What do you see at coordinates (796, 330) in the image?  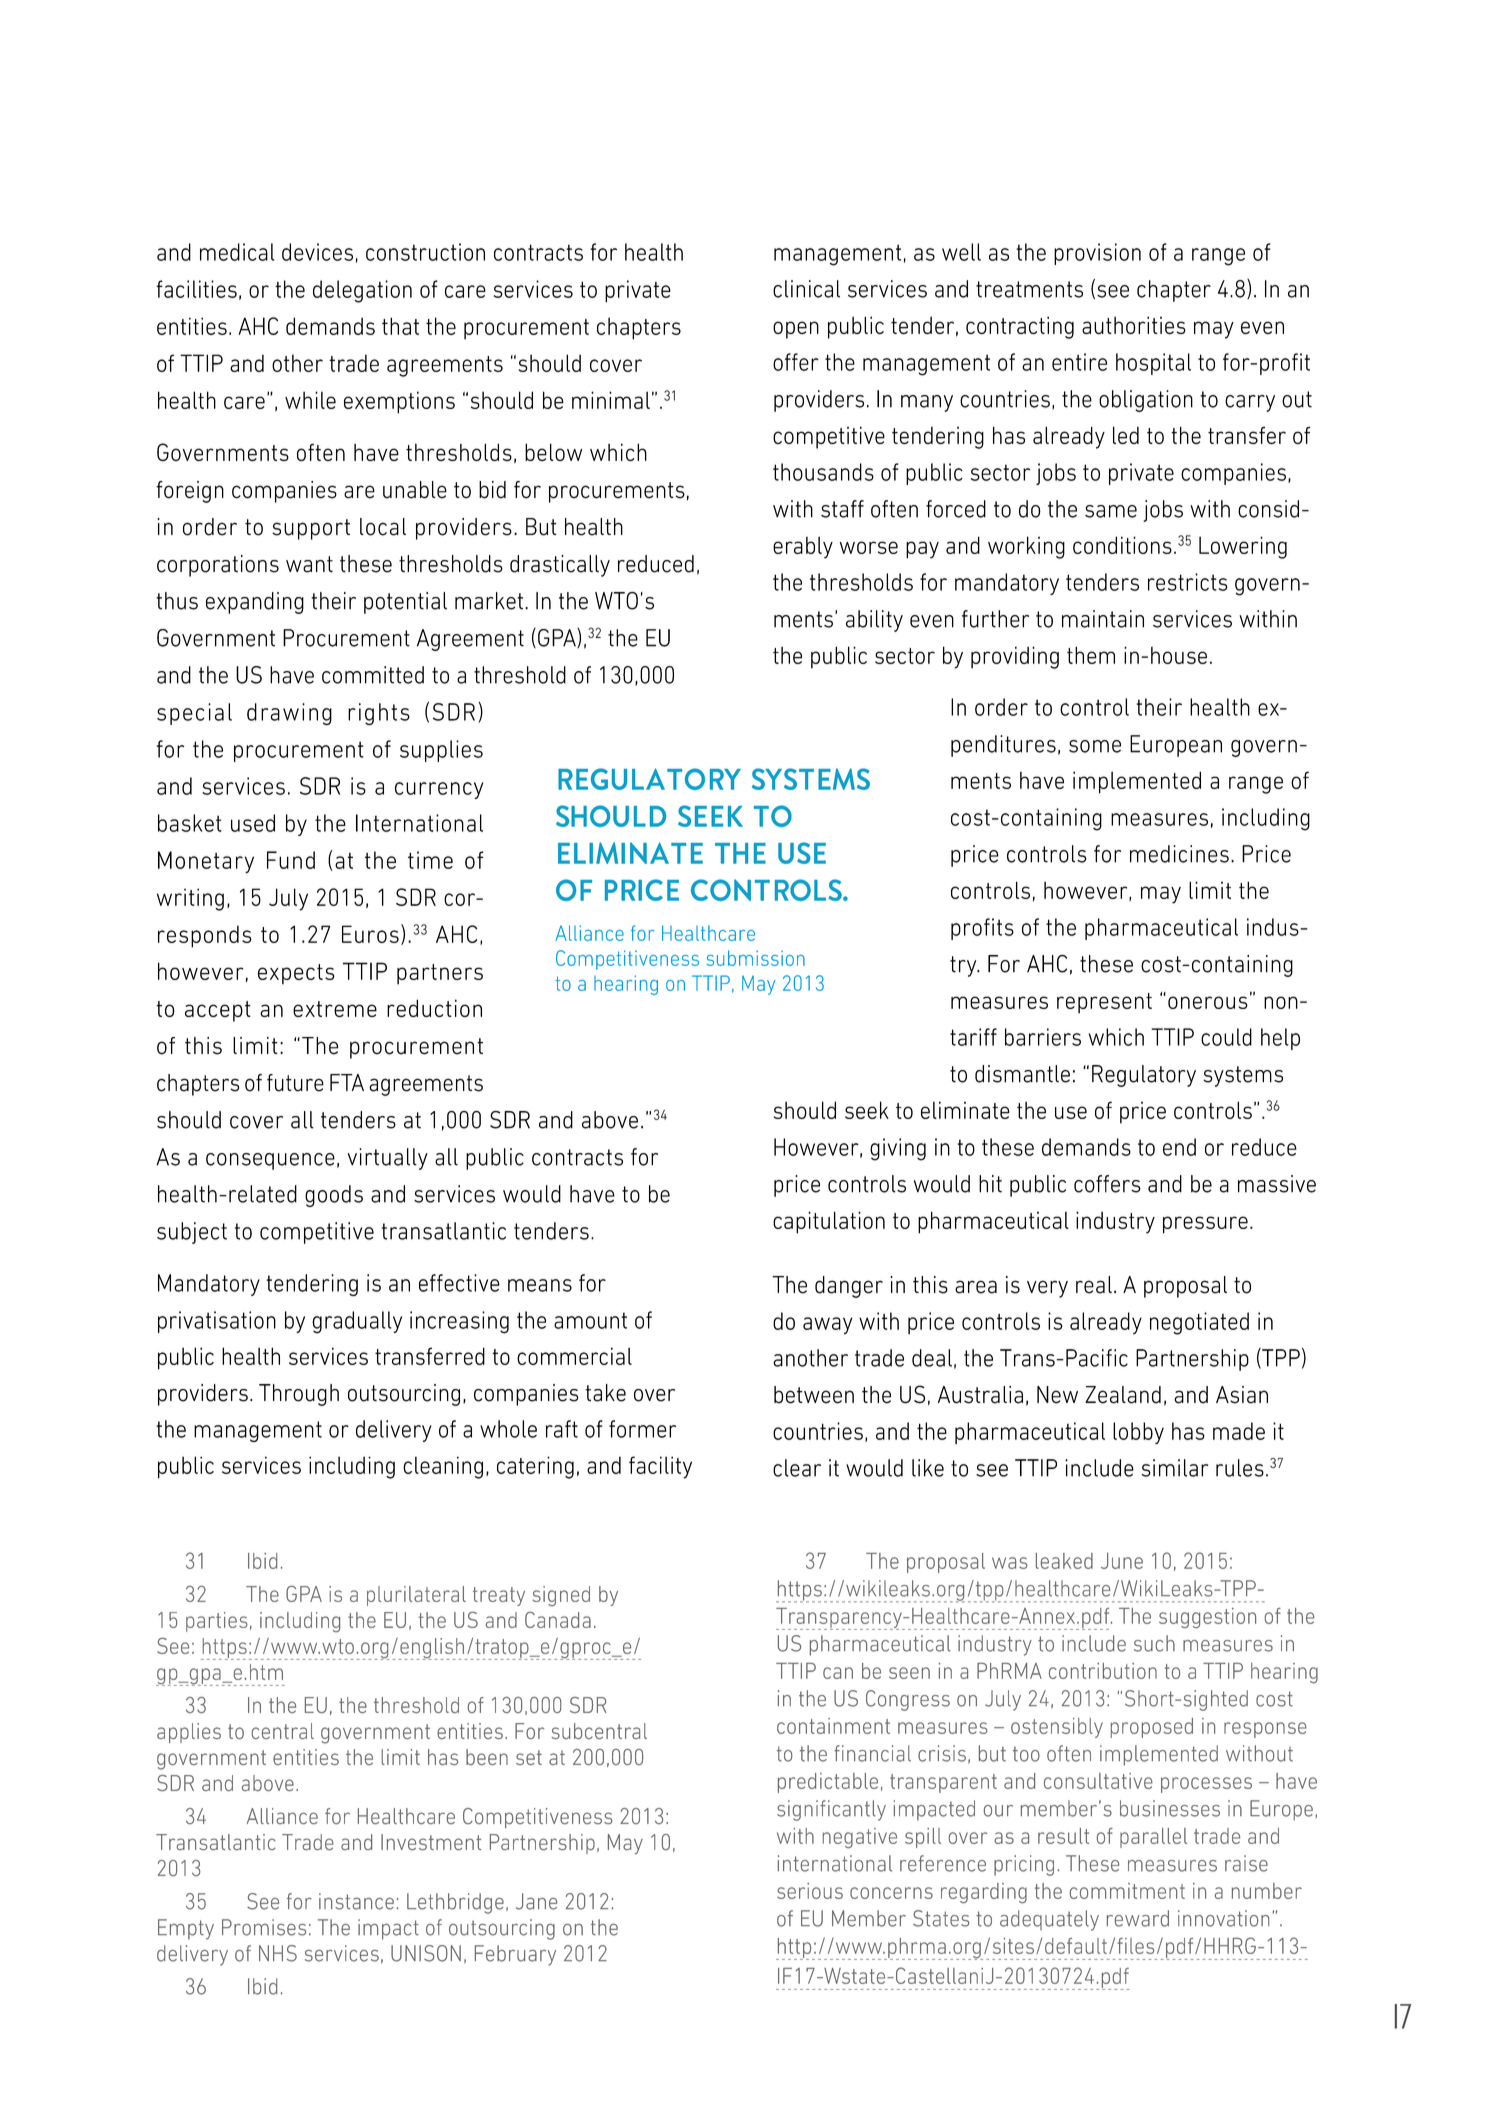 I see `open` at bounding box center [796, 330].
